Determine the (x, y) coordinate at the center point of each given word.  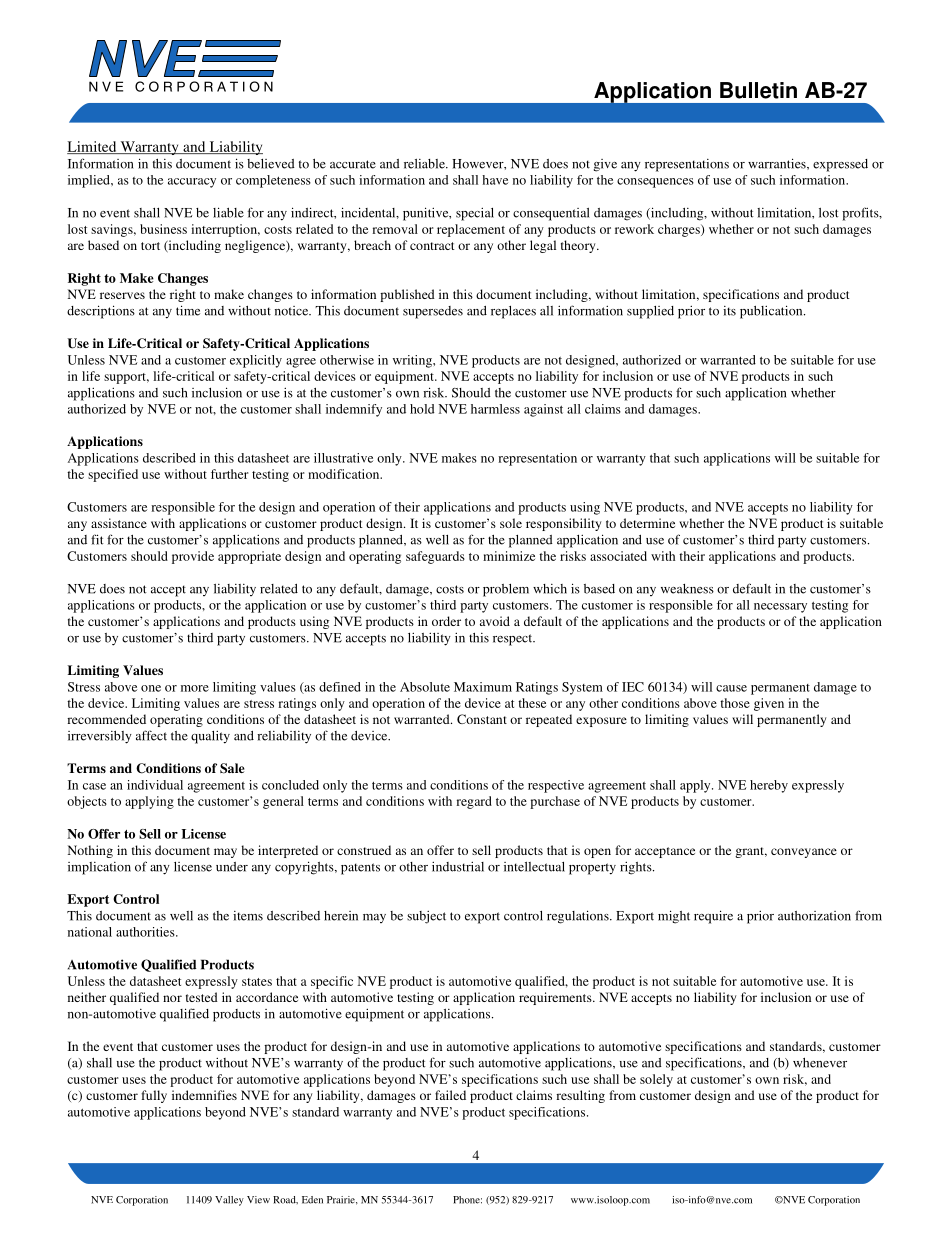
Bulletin (758, 90)
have (495, 180)
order (446, 621)
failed (450, 1095)
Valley (229, 1201)
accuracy (192, 183)
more (195, 688)
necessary (780, 608)
